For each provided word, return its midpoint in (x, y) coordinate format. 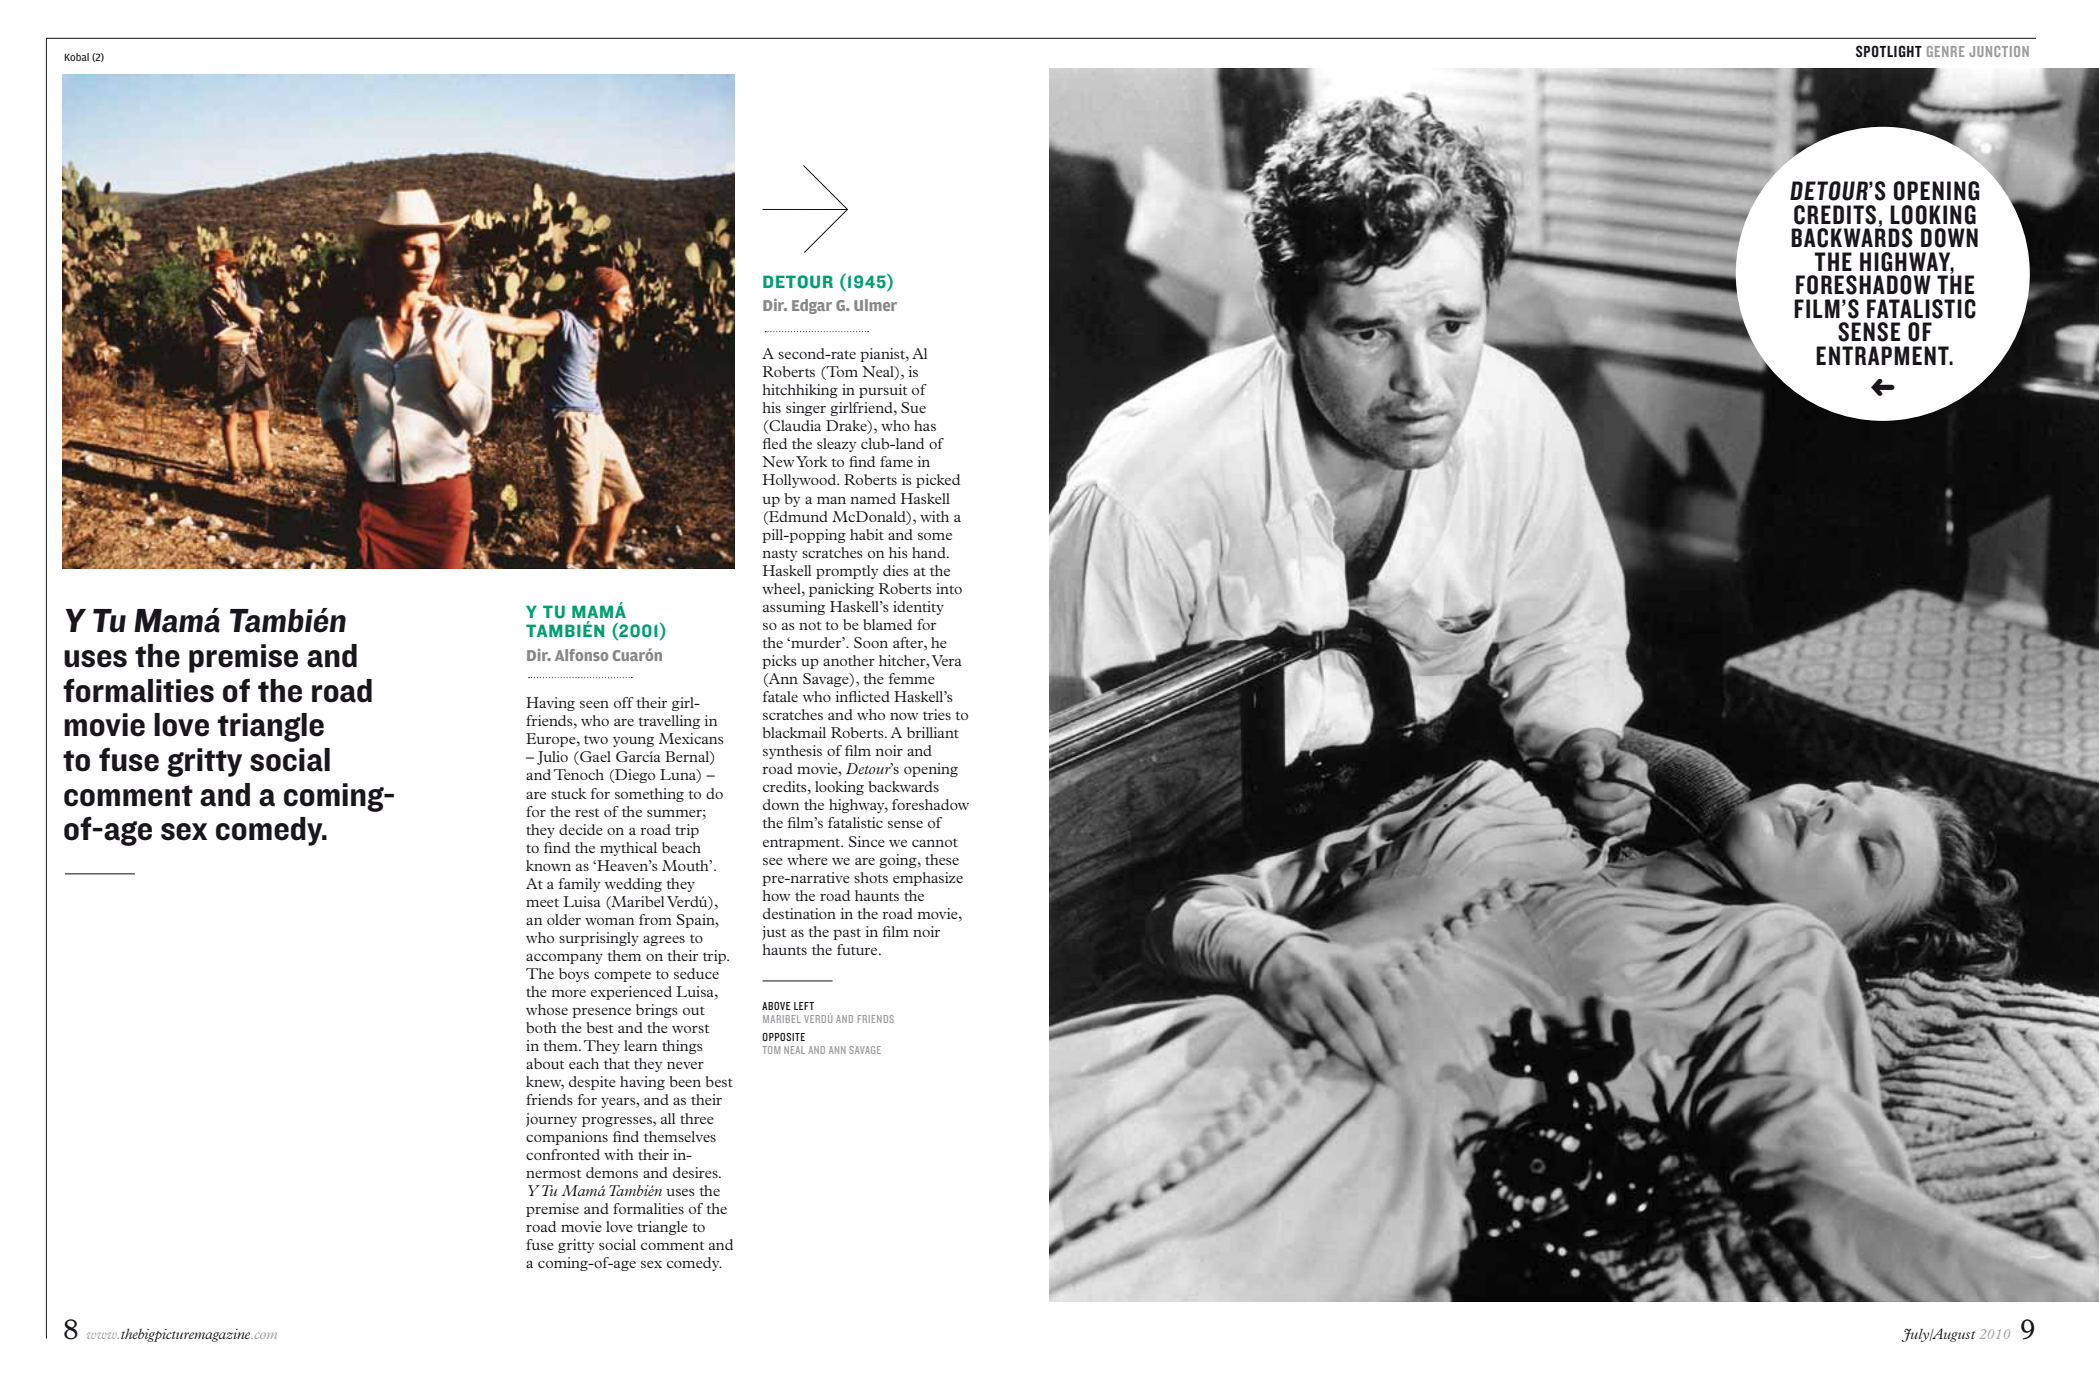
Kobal (76, 57)
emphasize (928, 879)
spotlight (1889, 51)
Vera (947, 660)
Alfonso (581, 655)
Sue (913, 407)
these (942, 859)
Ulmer (875, 305)
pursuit (883, 391)
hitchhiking (800, 391)
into (949, 588)
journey (551, 1120)
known (548, 865)
